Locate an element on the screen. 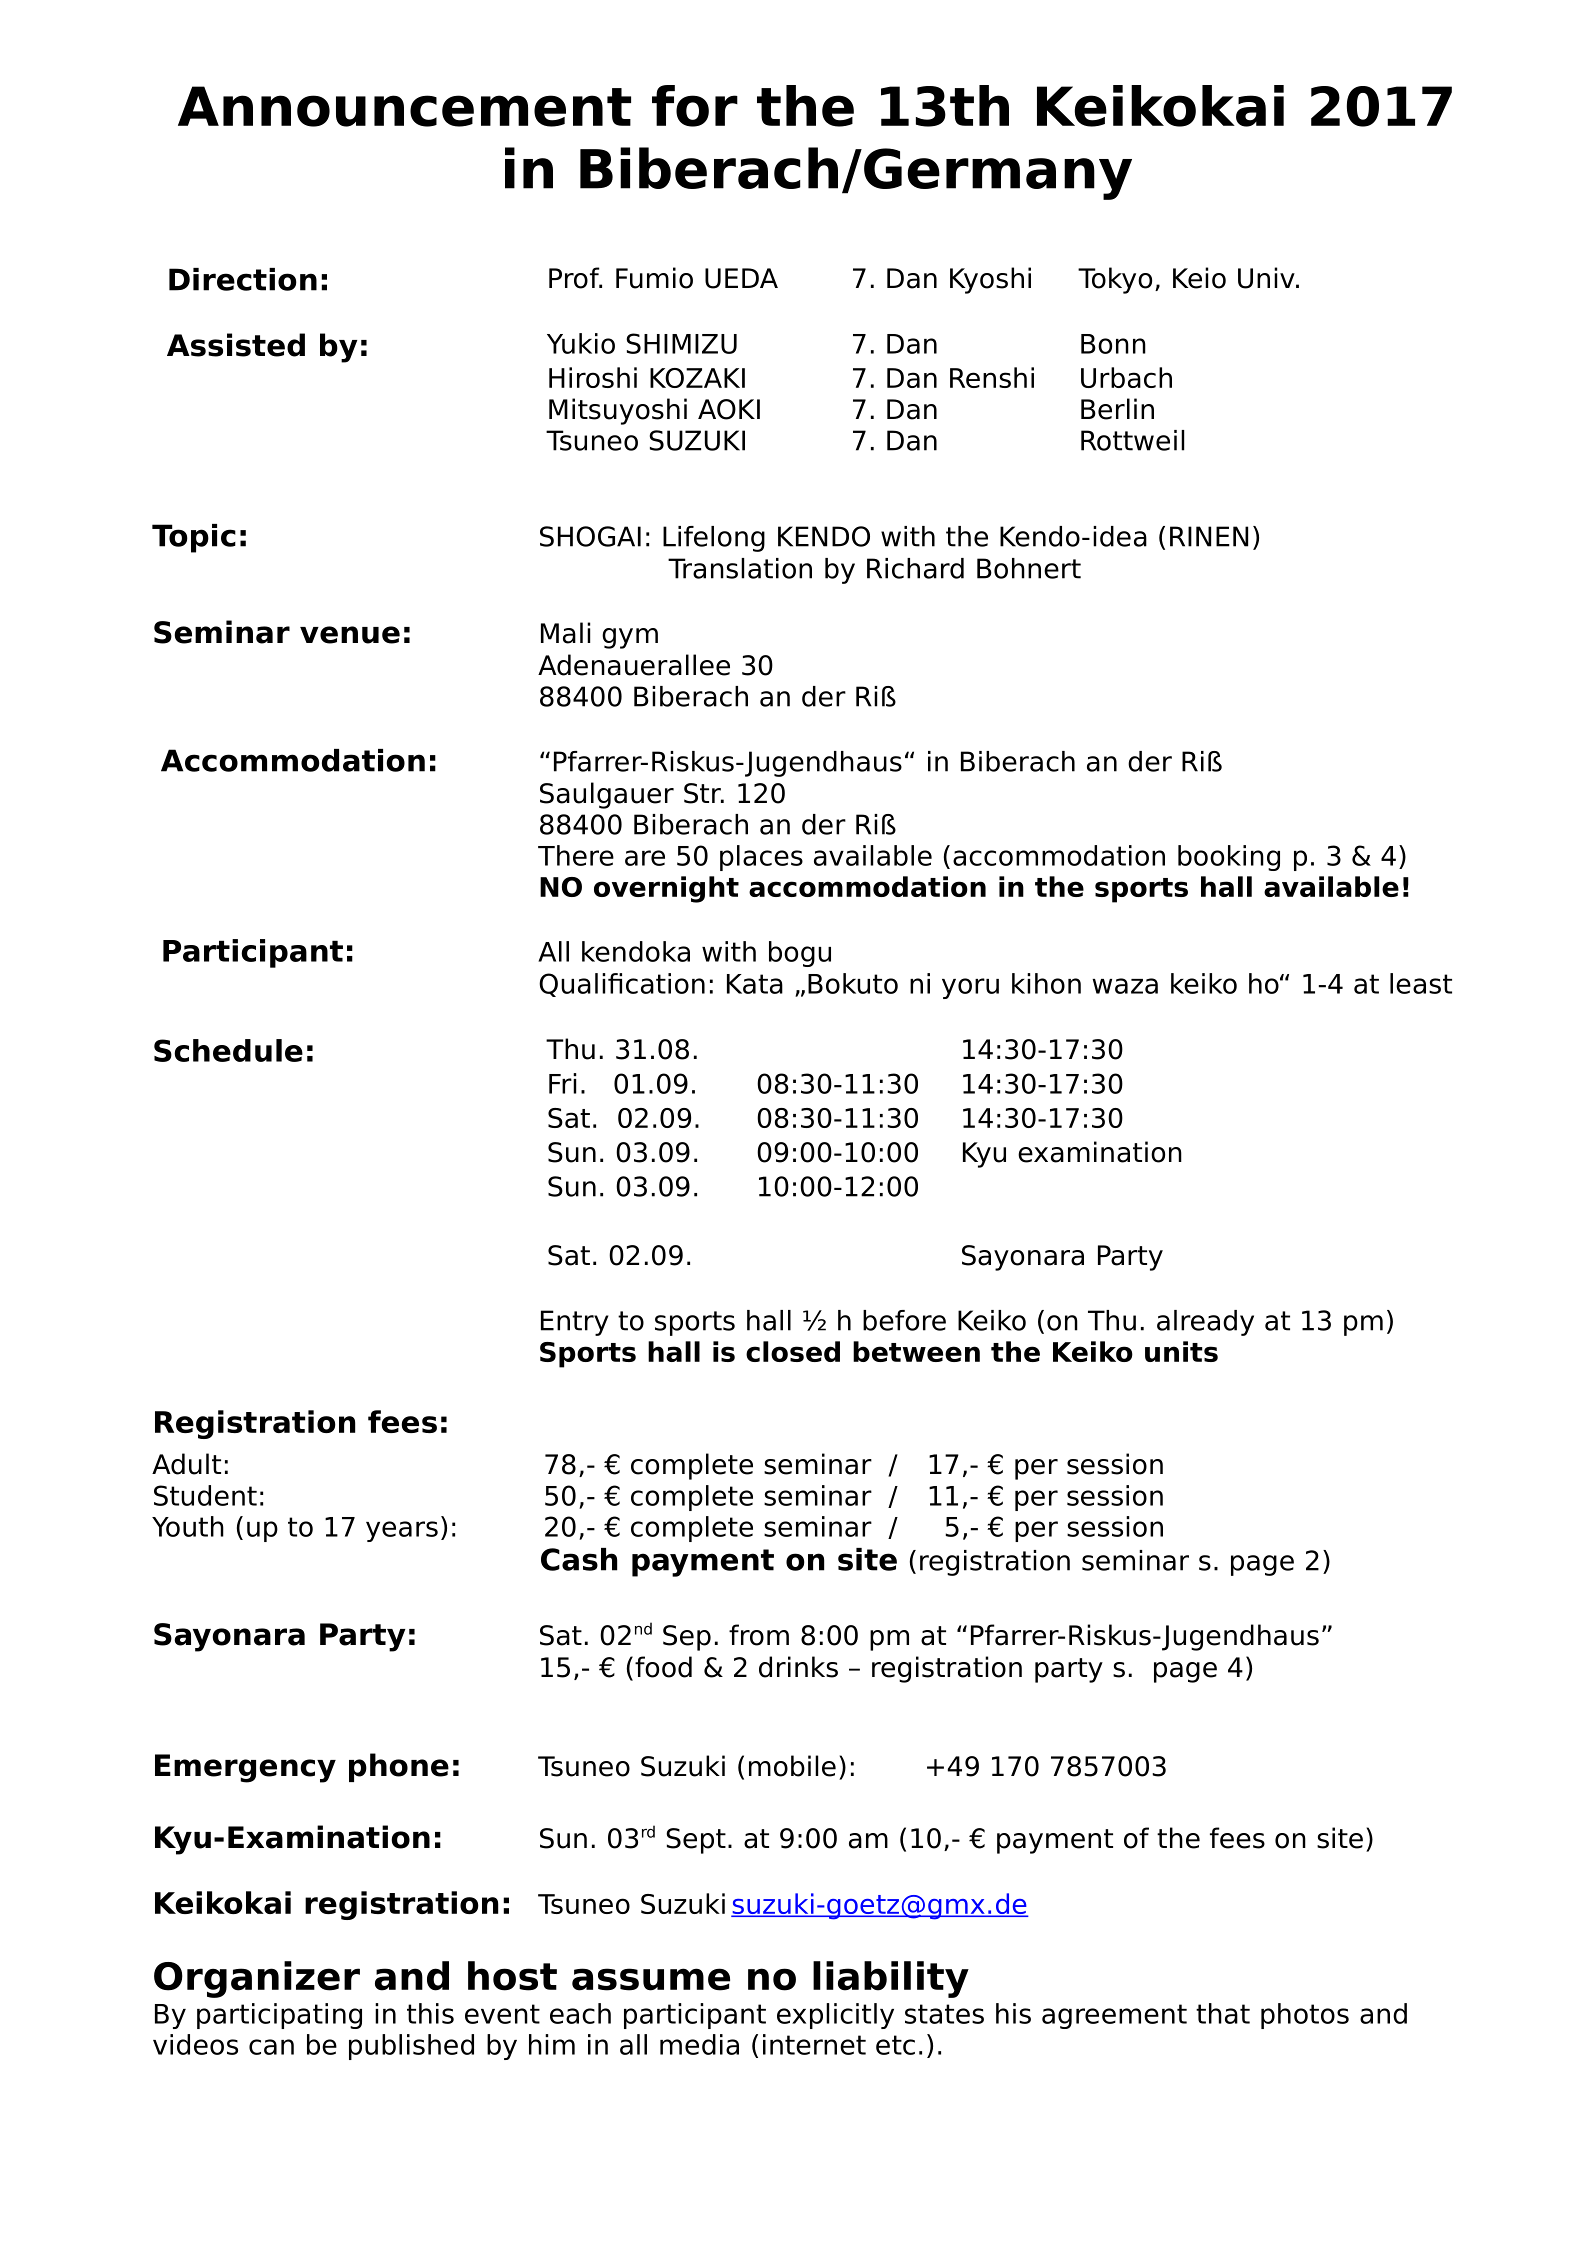 The image size is (1595, 2257). explicitly is located at coordinates (835, 2016).
